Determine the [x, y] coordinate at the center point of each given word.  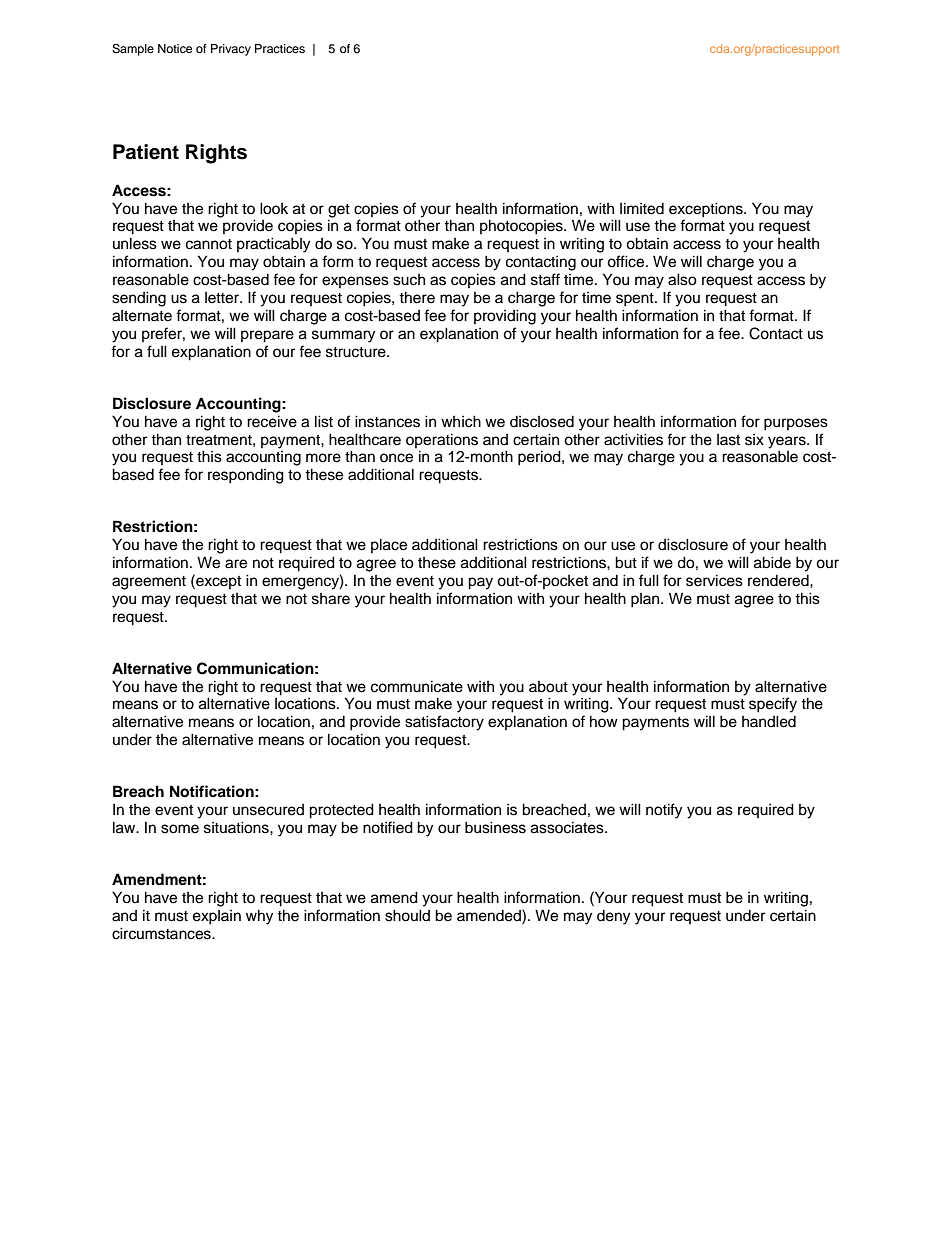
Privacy [231, 50]
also [682, 279]
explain [217, 917]
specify [773, 705]
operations [442, 440]
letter [223, 298]
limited [642, 208]
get [339, 211]
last [728, 440]
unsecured [268, 810]
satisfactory [444, 723]
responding [246, 476]
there [417, 297]
